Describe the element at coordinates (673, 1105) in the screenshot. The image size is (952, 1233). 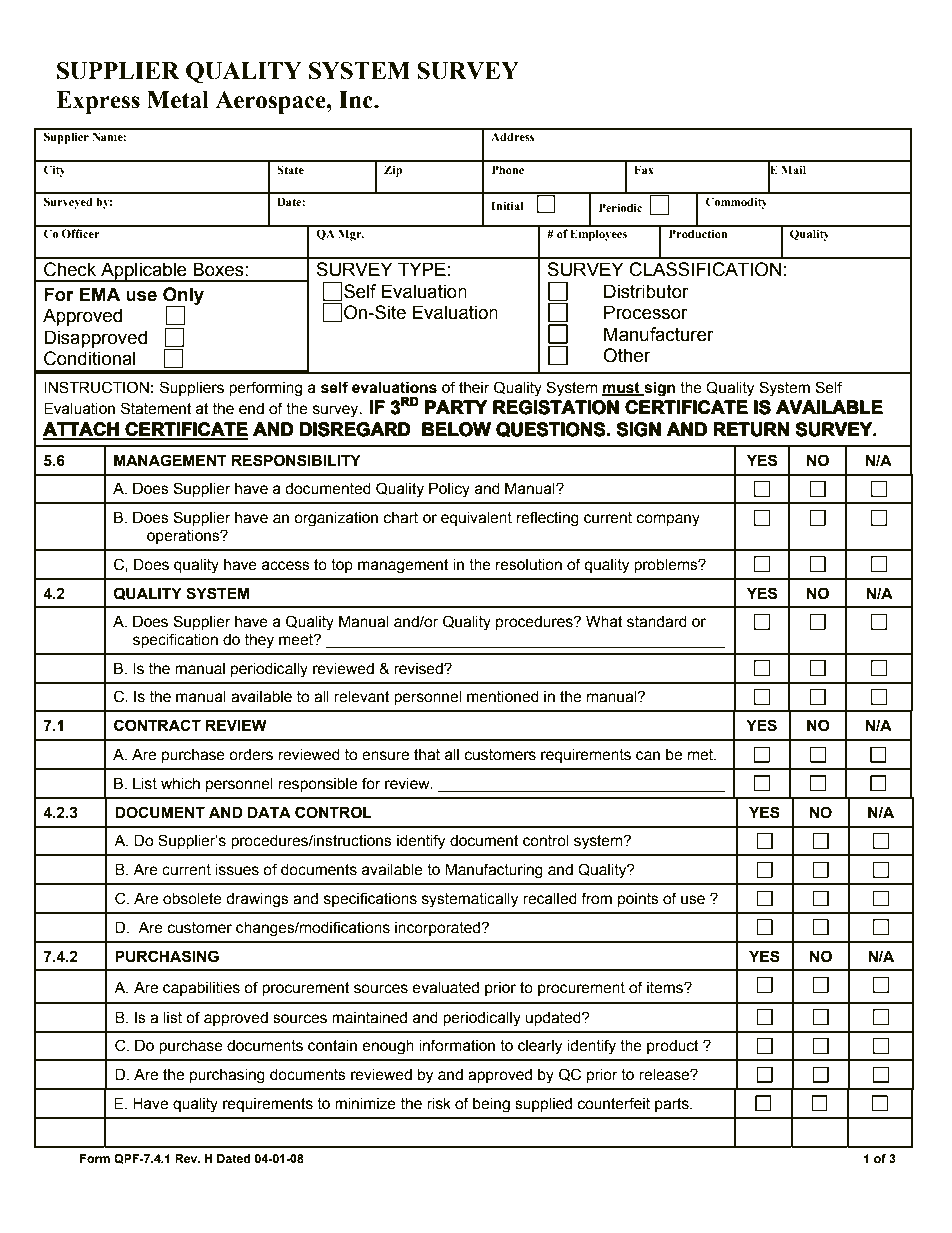
I see `parts` at that location.
